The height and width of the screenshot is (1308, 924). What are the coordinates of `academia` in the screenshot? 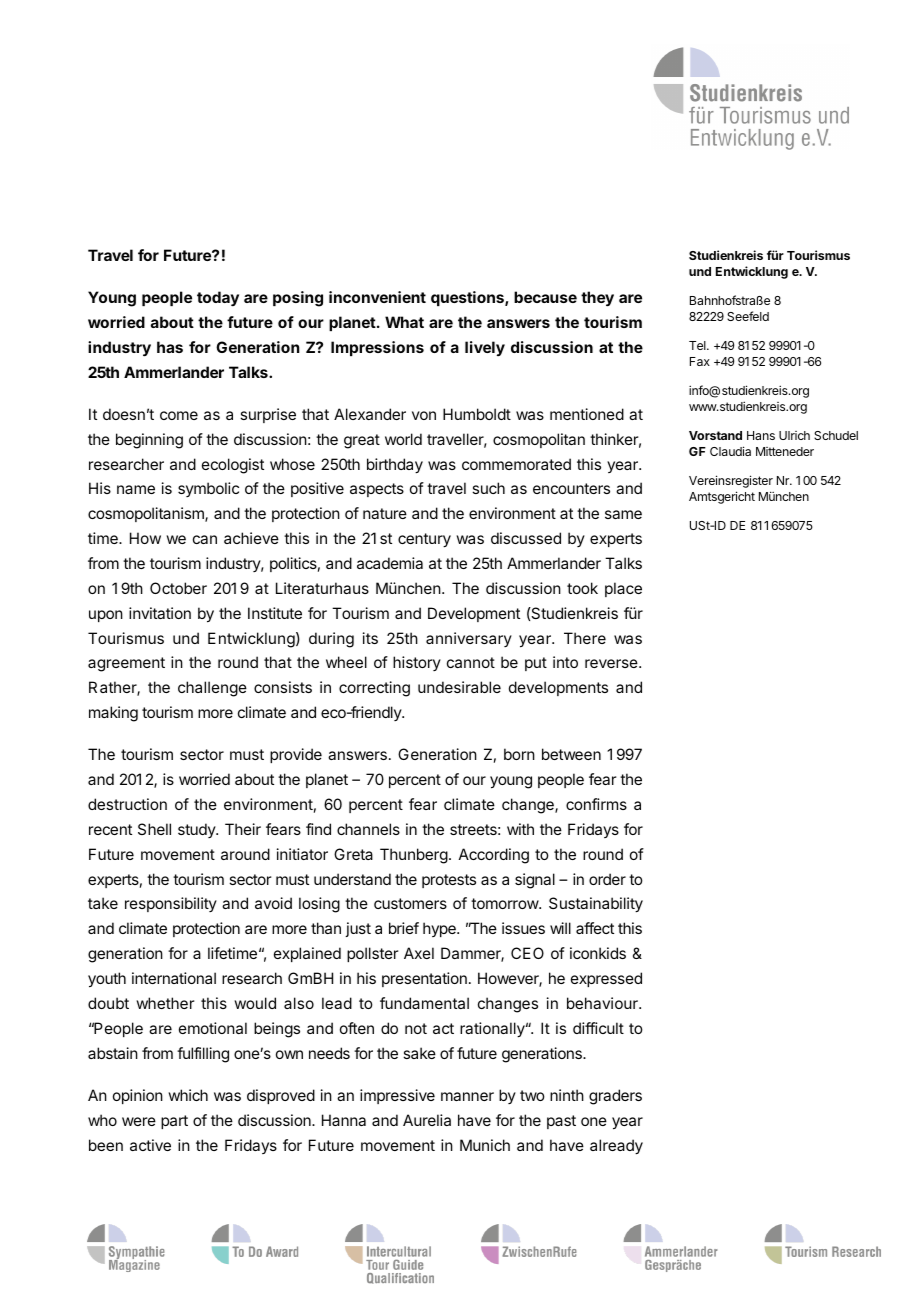 It's located at (390, 563).
